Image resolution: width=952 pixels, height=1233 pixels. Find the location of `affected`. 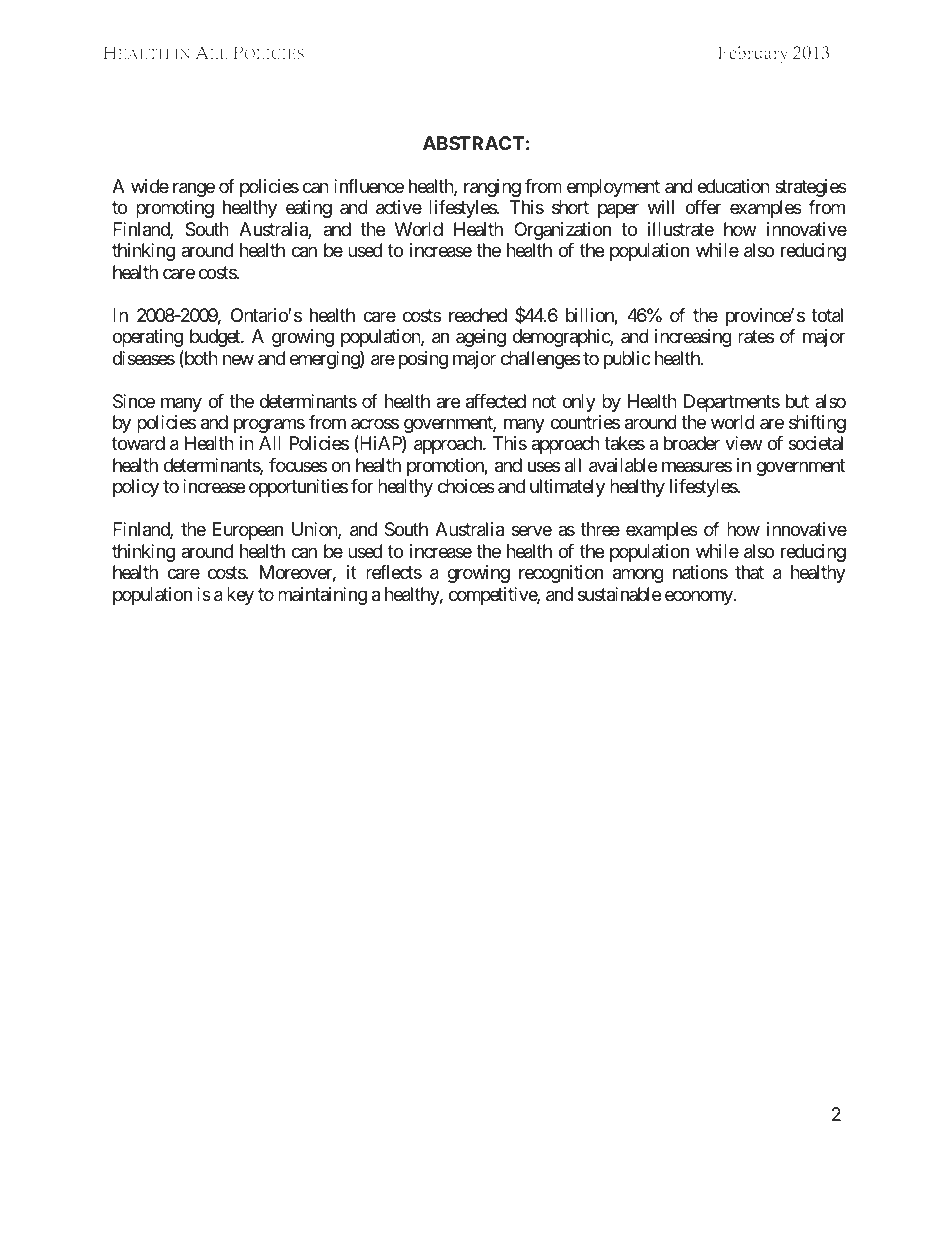

affected is located at coordinates (496, 401).
